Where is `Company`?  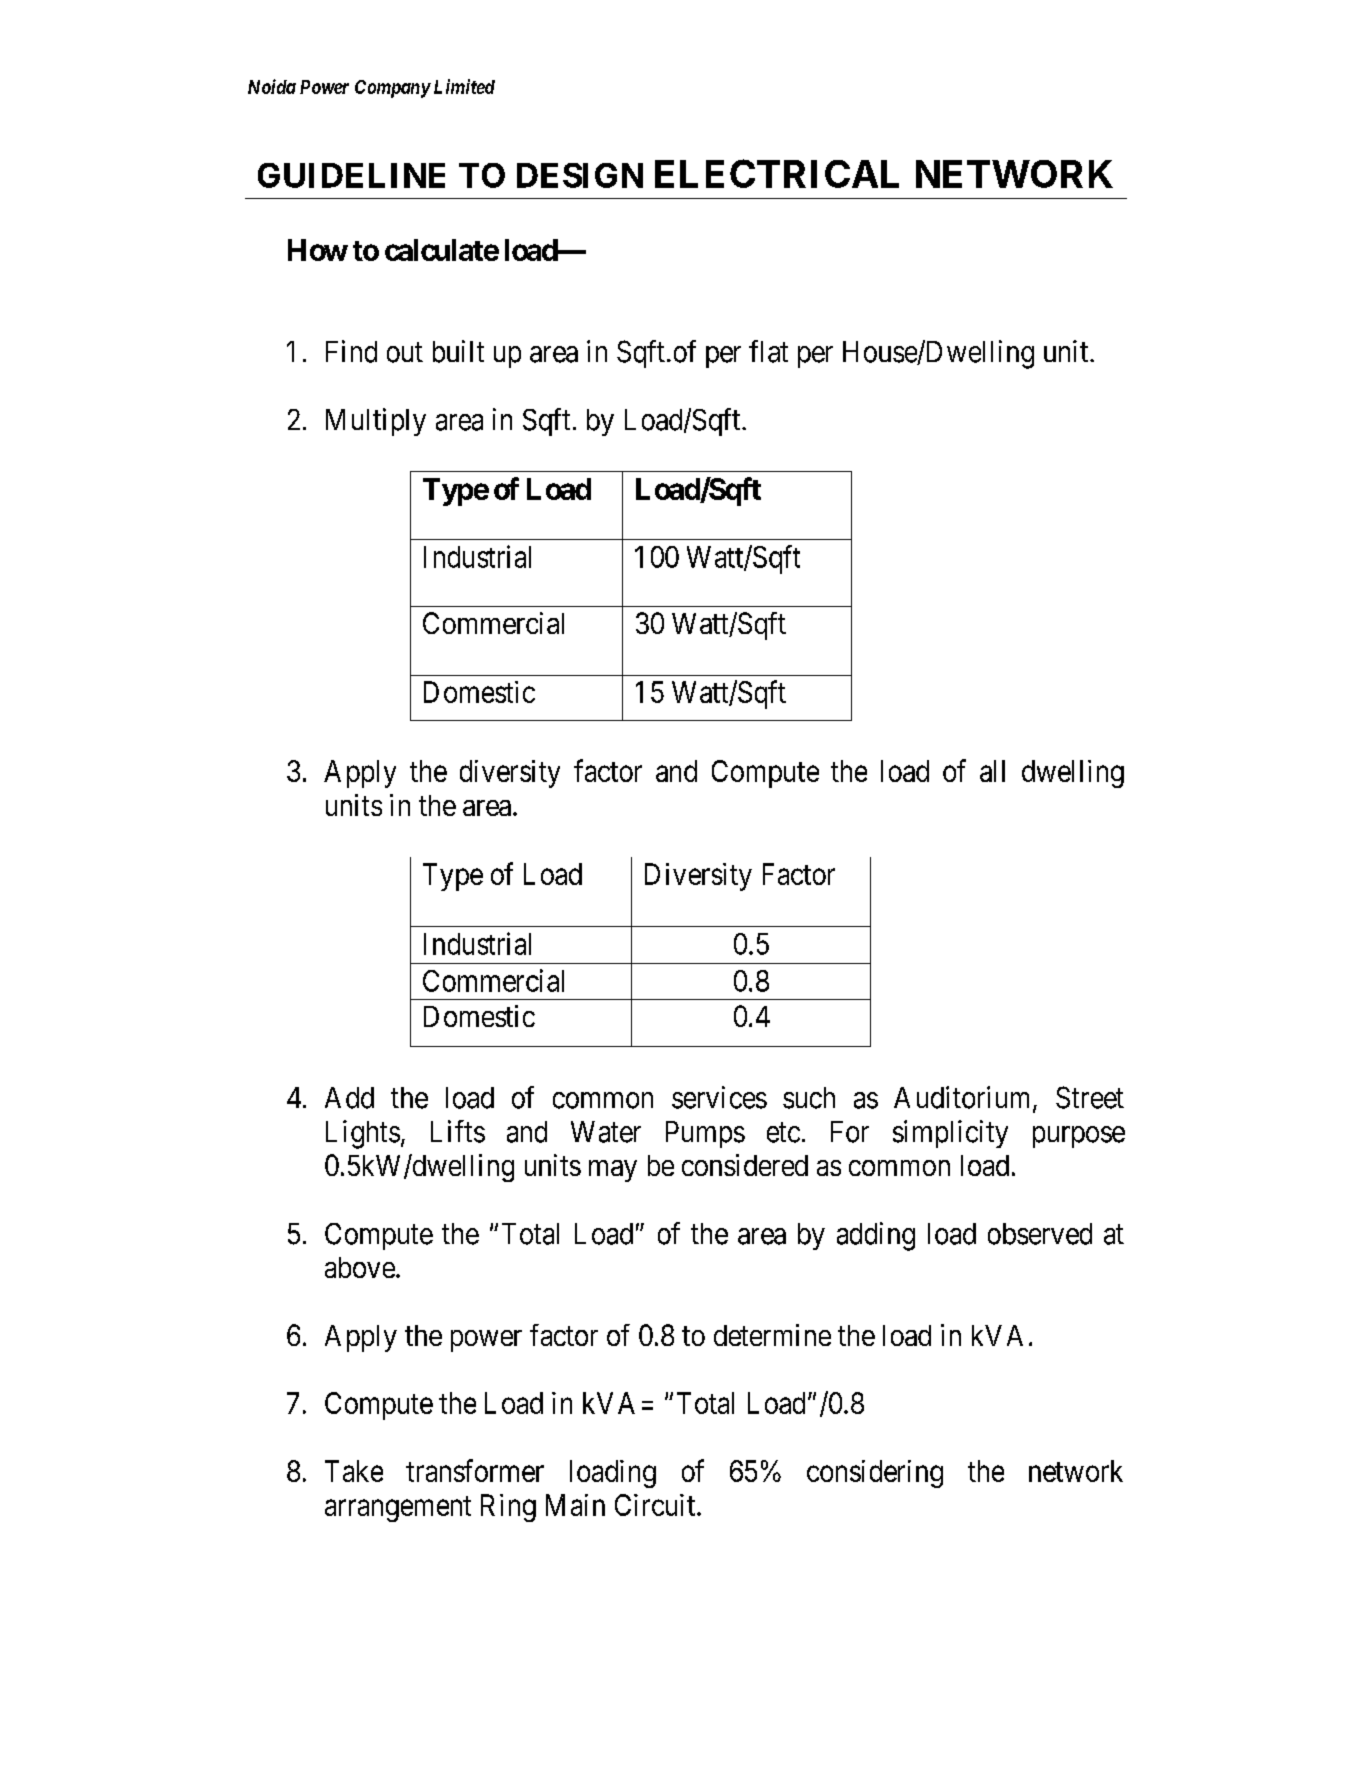 Company is located at coordinates (393, 89).
